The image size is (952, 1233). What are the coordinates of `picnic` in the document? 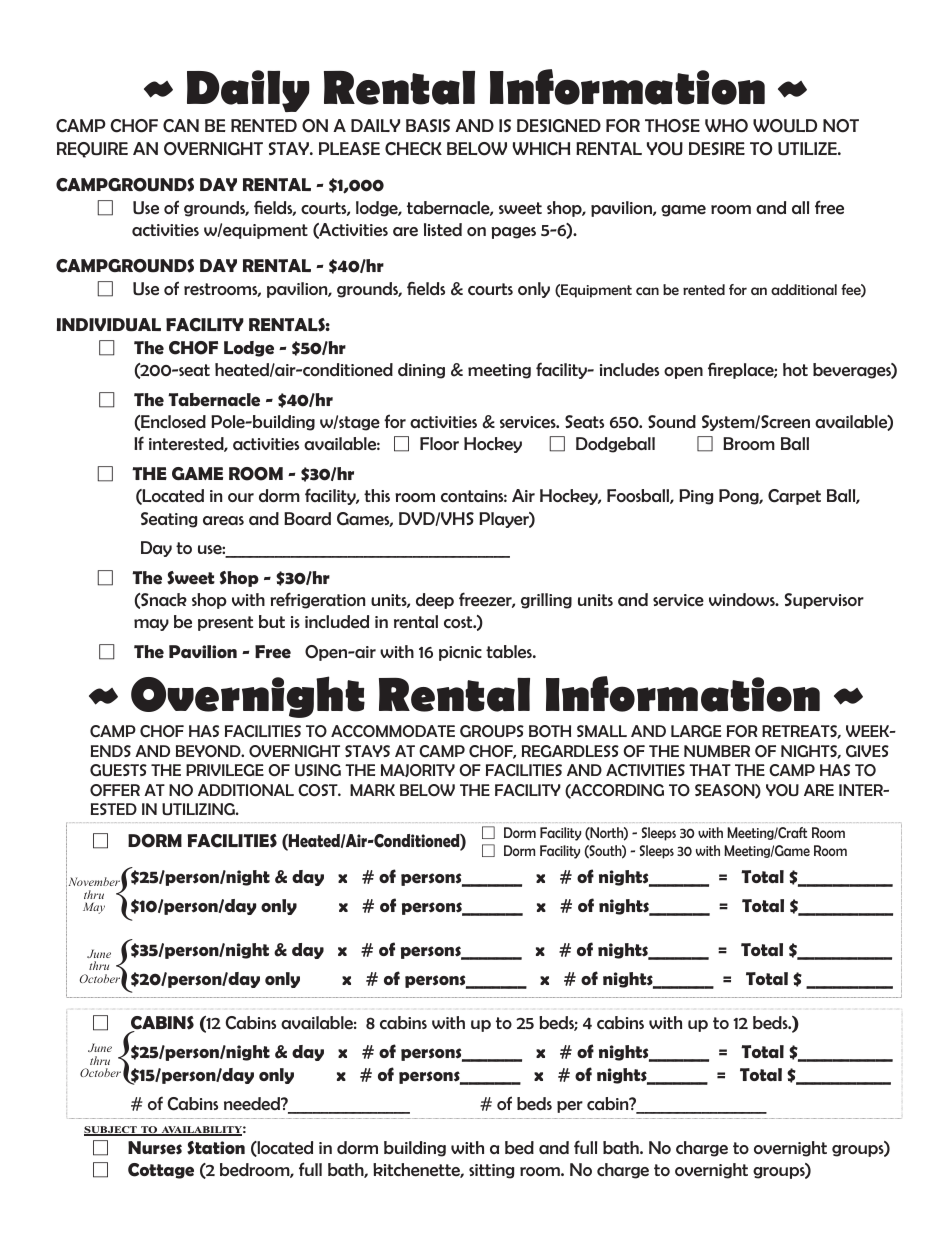 It's located at (460, 653).
